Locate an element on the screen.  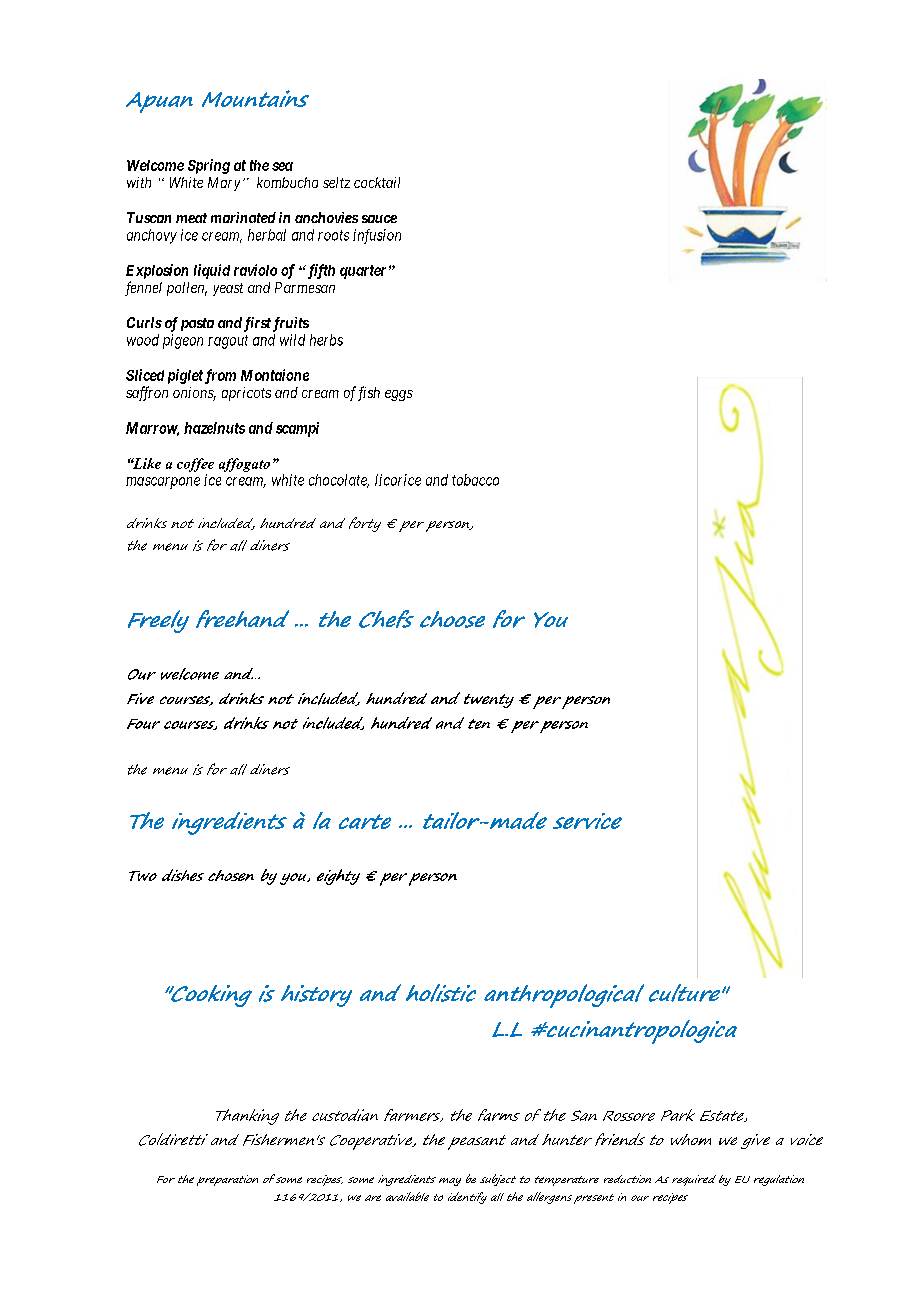
Explosion is located at coordinates (157, 271).
